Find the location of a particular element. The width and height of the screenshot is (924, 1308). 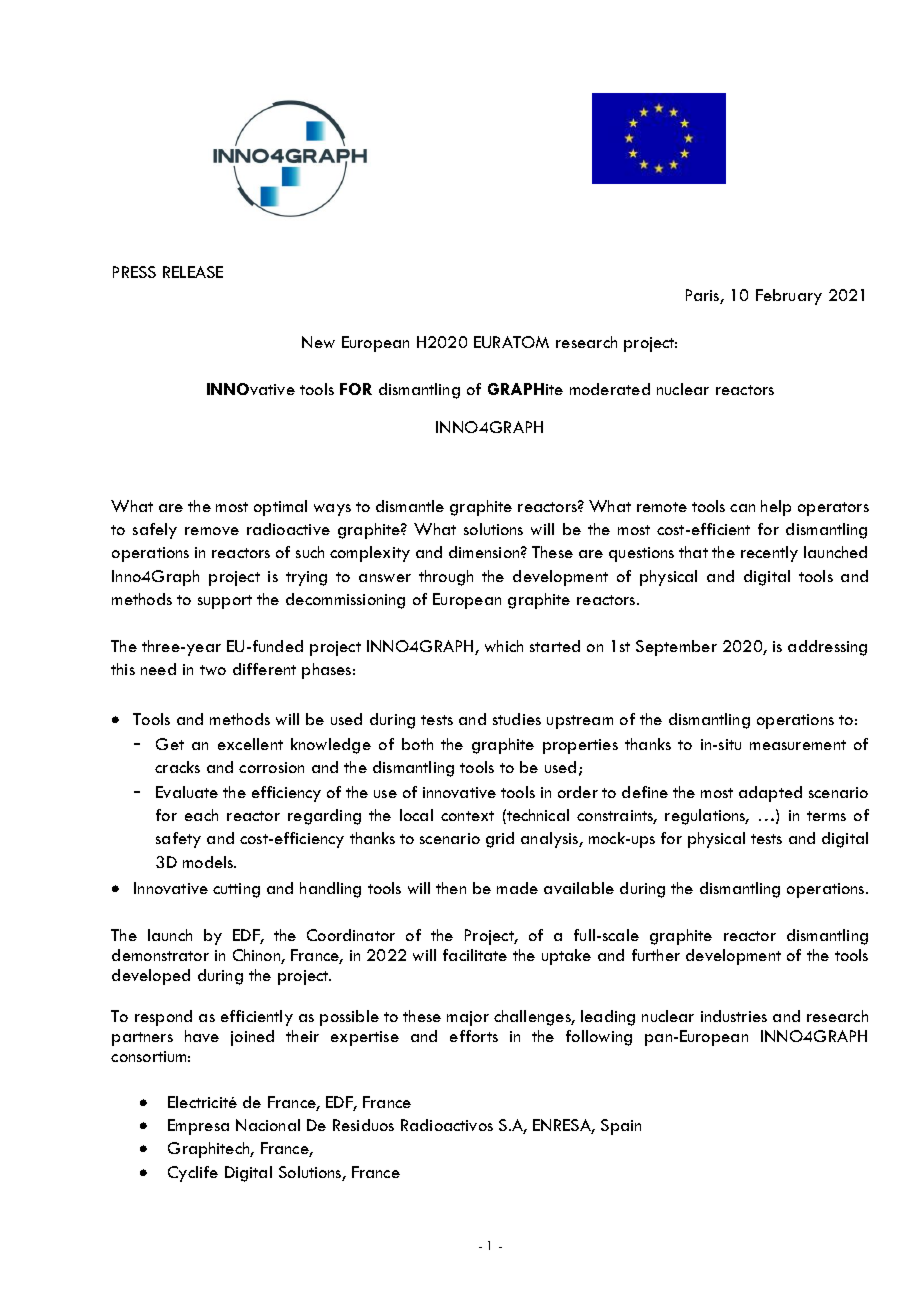

New is located at coordinates (318, 342).
